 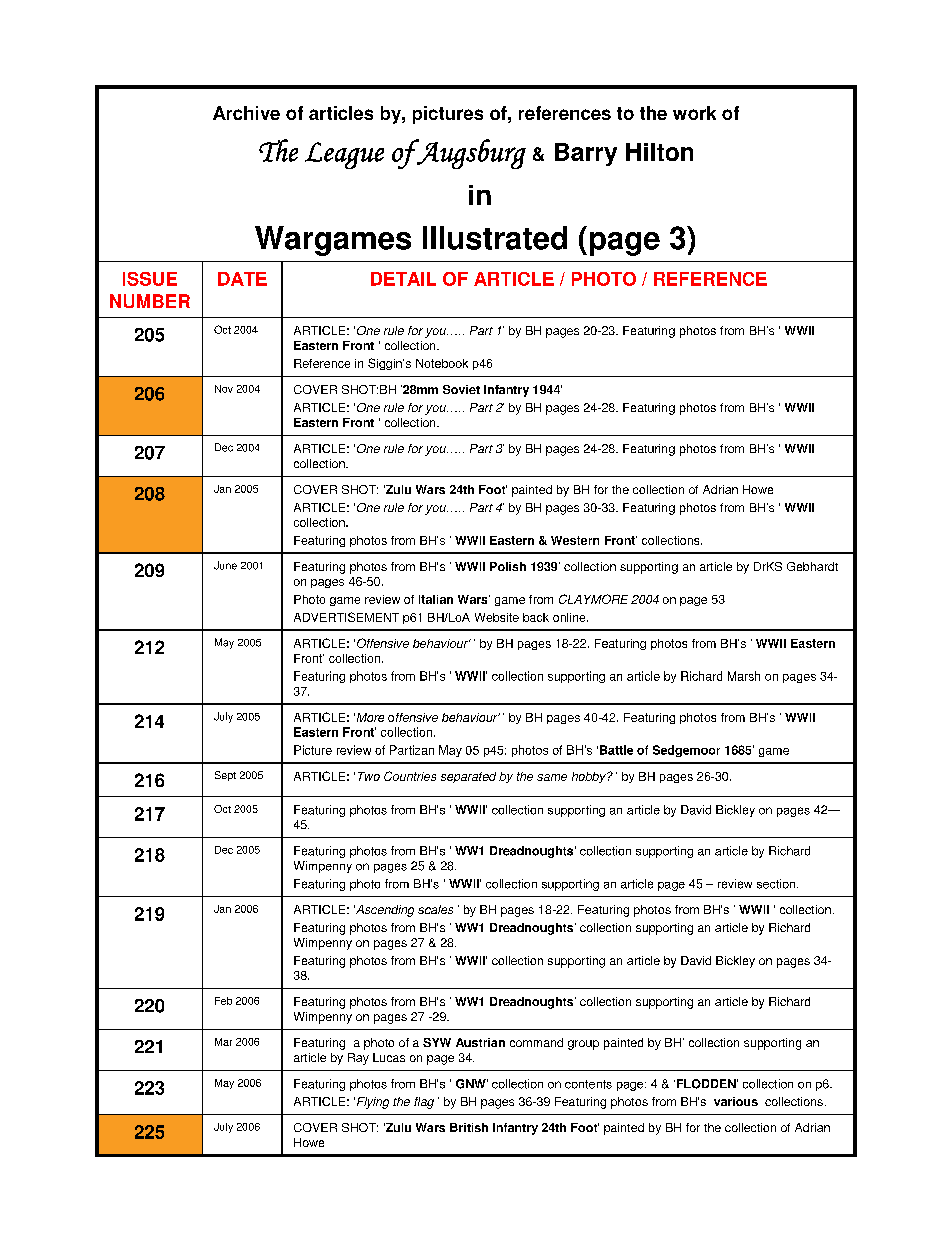 I want to click on Polish, so click(x=508, y=566).
